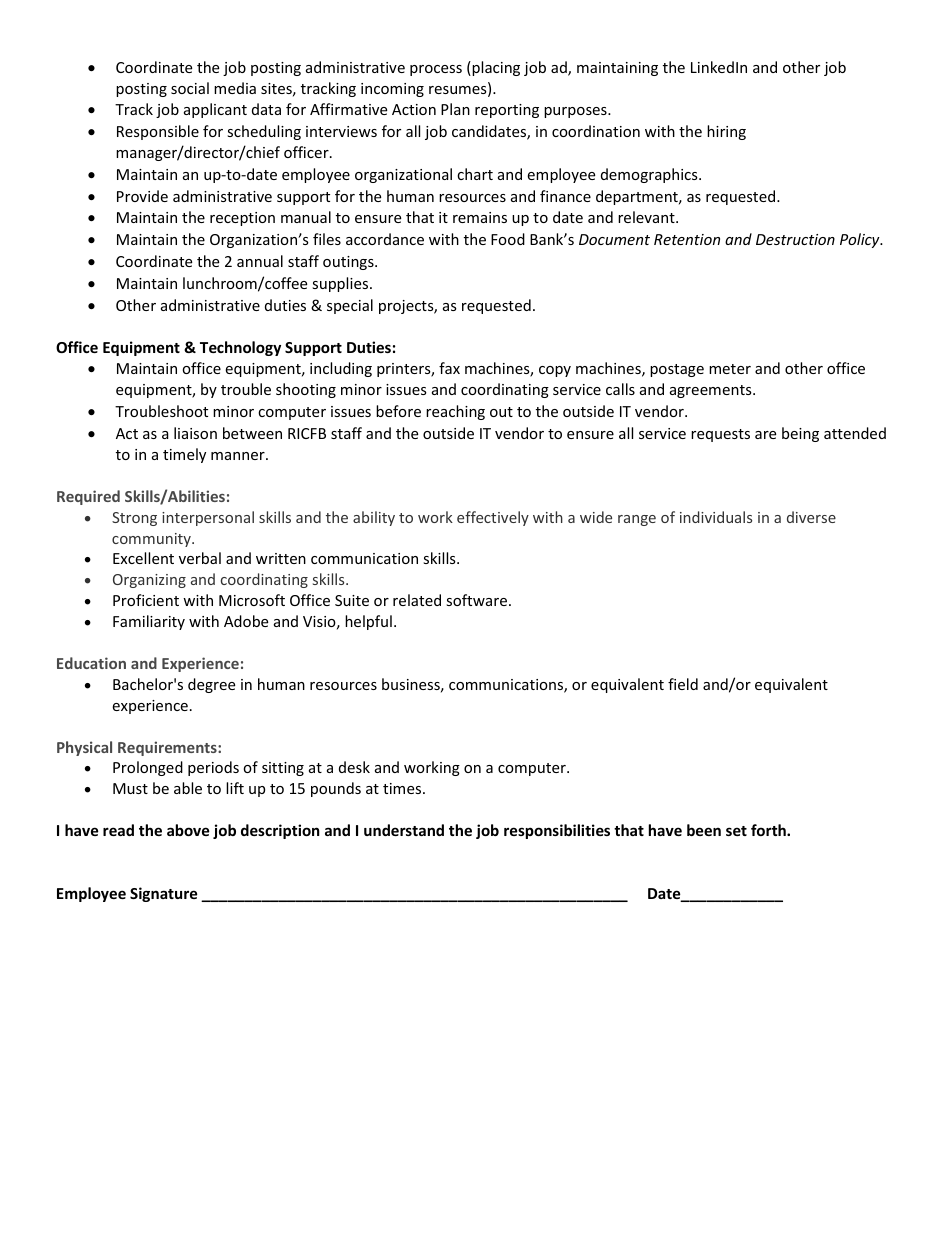  What do you see at coordinates (190, 88) in the document?
I see `social` at bounding box center [190, 88].
